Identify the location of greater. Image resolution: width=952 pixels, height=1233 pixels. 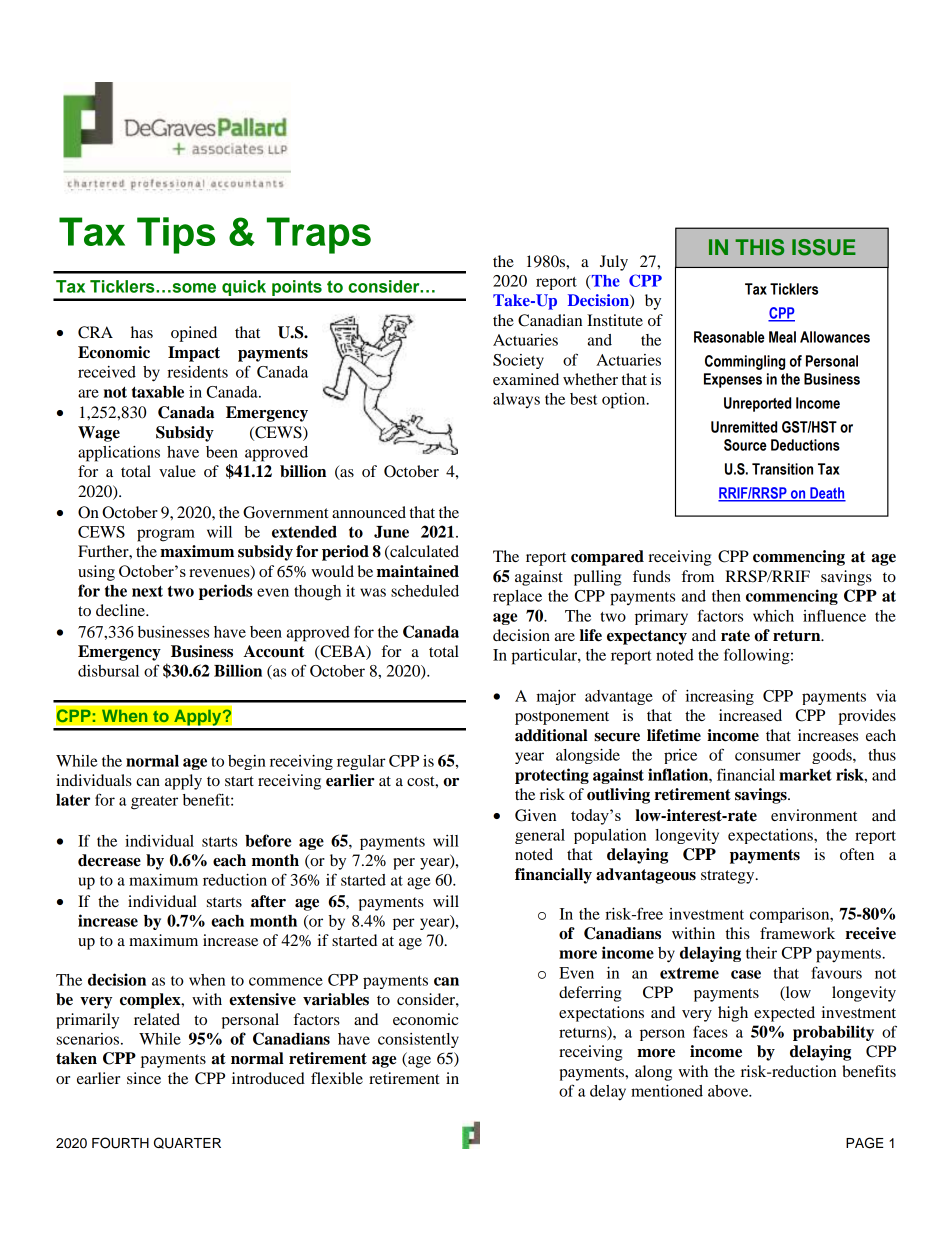
(154, 803).
